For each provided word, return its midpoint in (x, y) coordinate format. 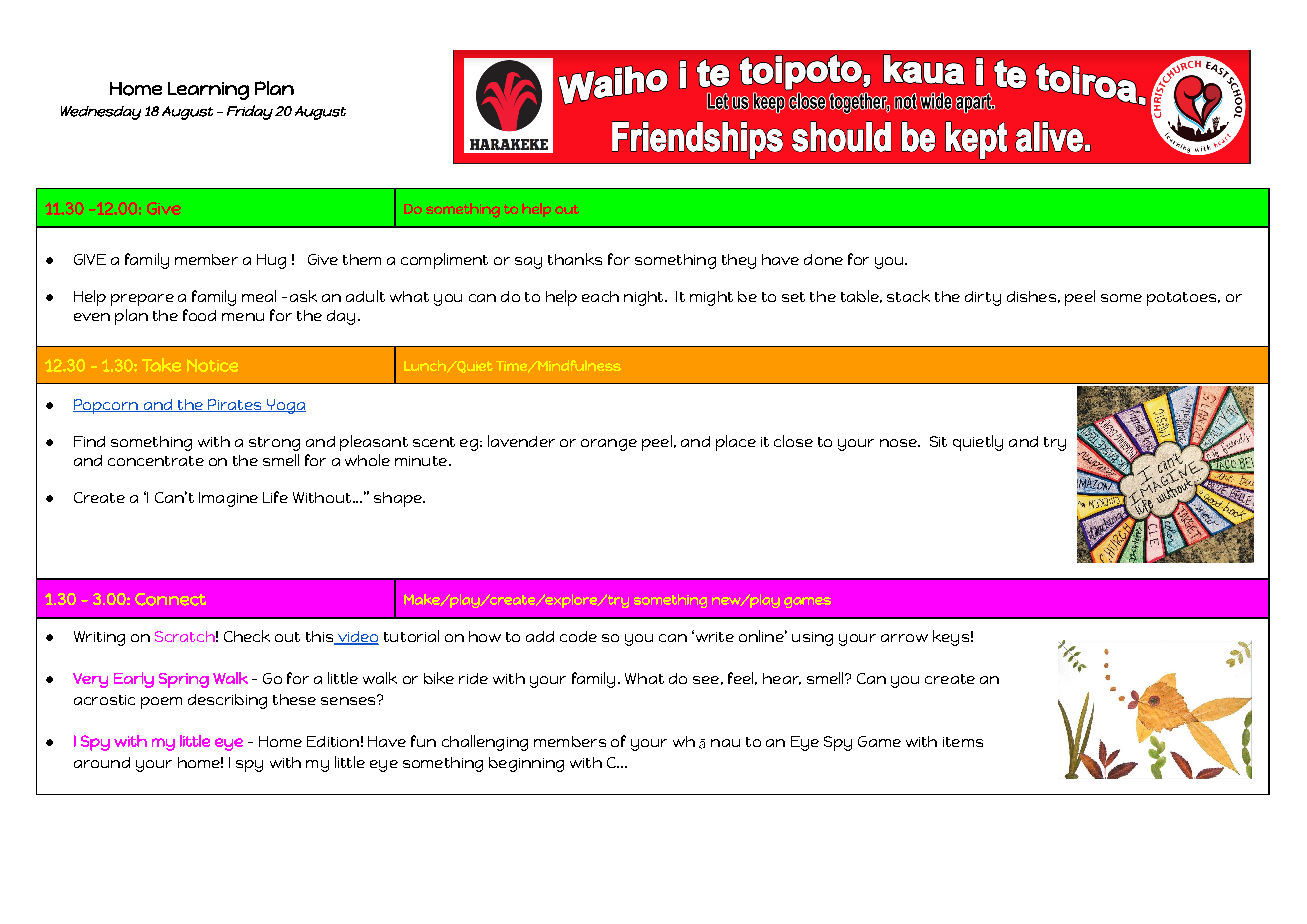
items (963, 742)
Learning (208, 91)
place (736, 443)
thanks (575, 259)
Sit (938, 441)
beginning (526, 764)
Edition (333, 741)
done (823, 259)
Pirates (235, 405)
